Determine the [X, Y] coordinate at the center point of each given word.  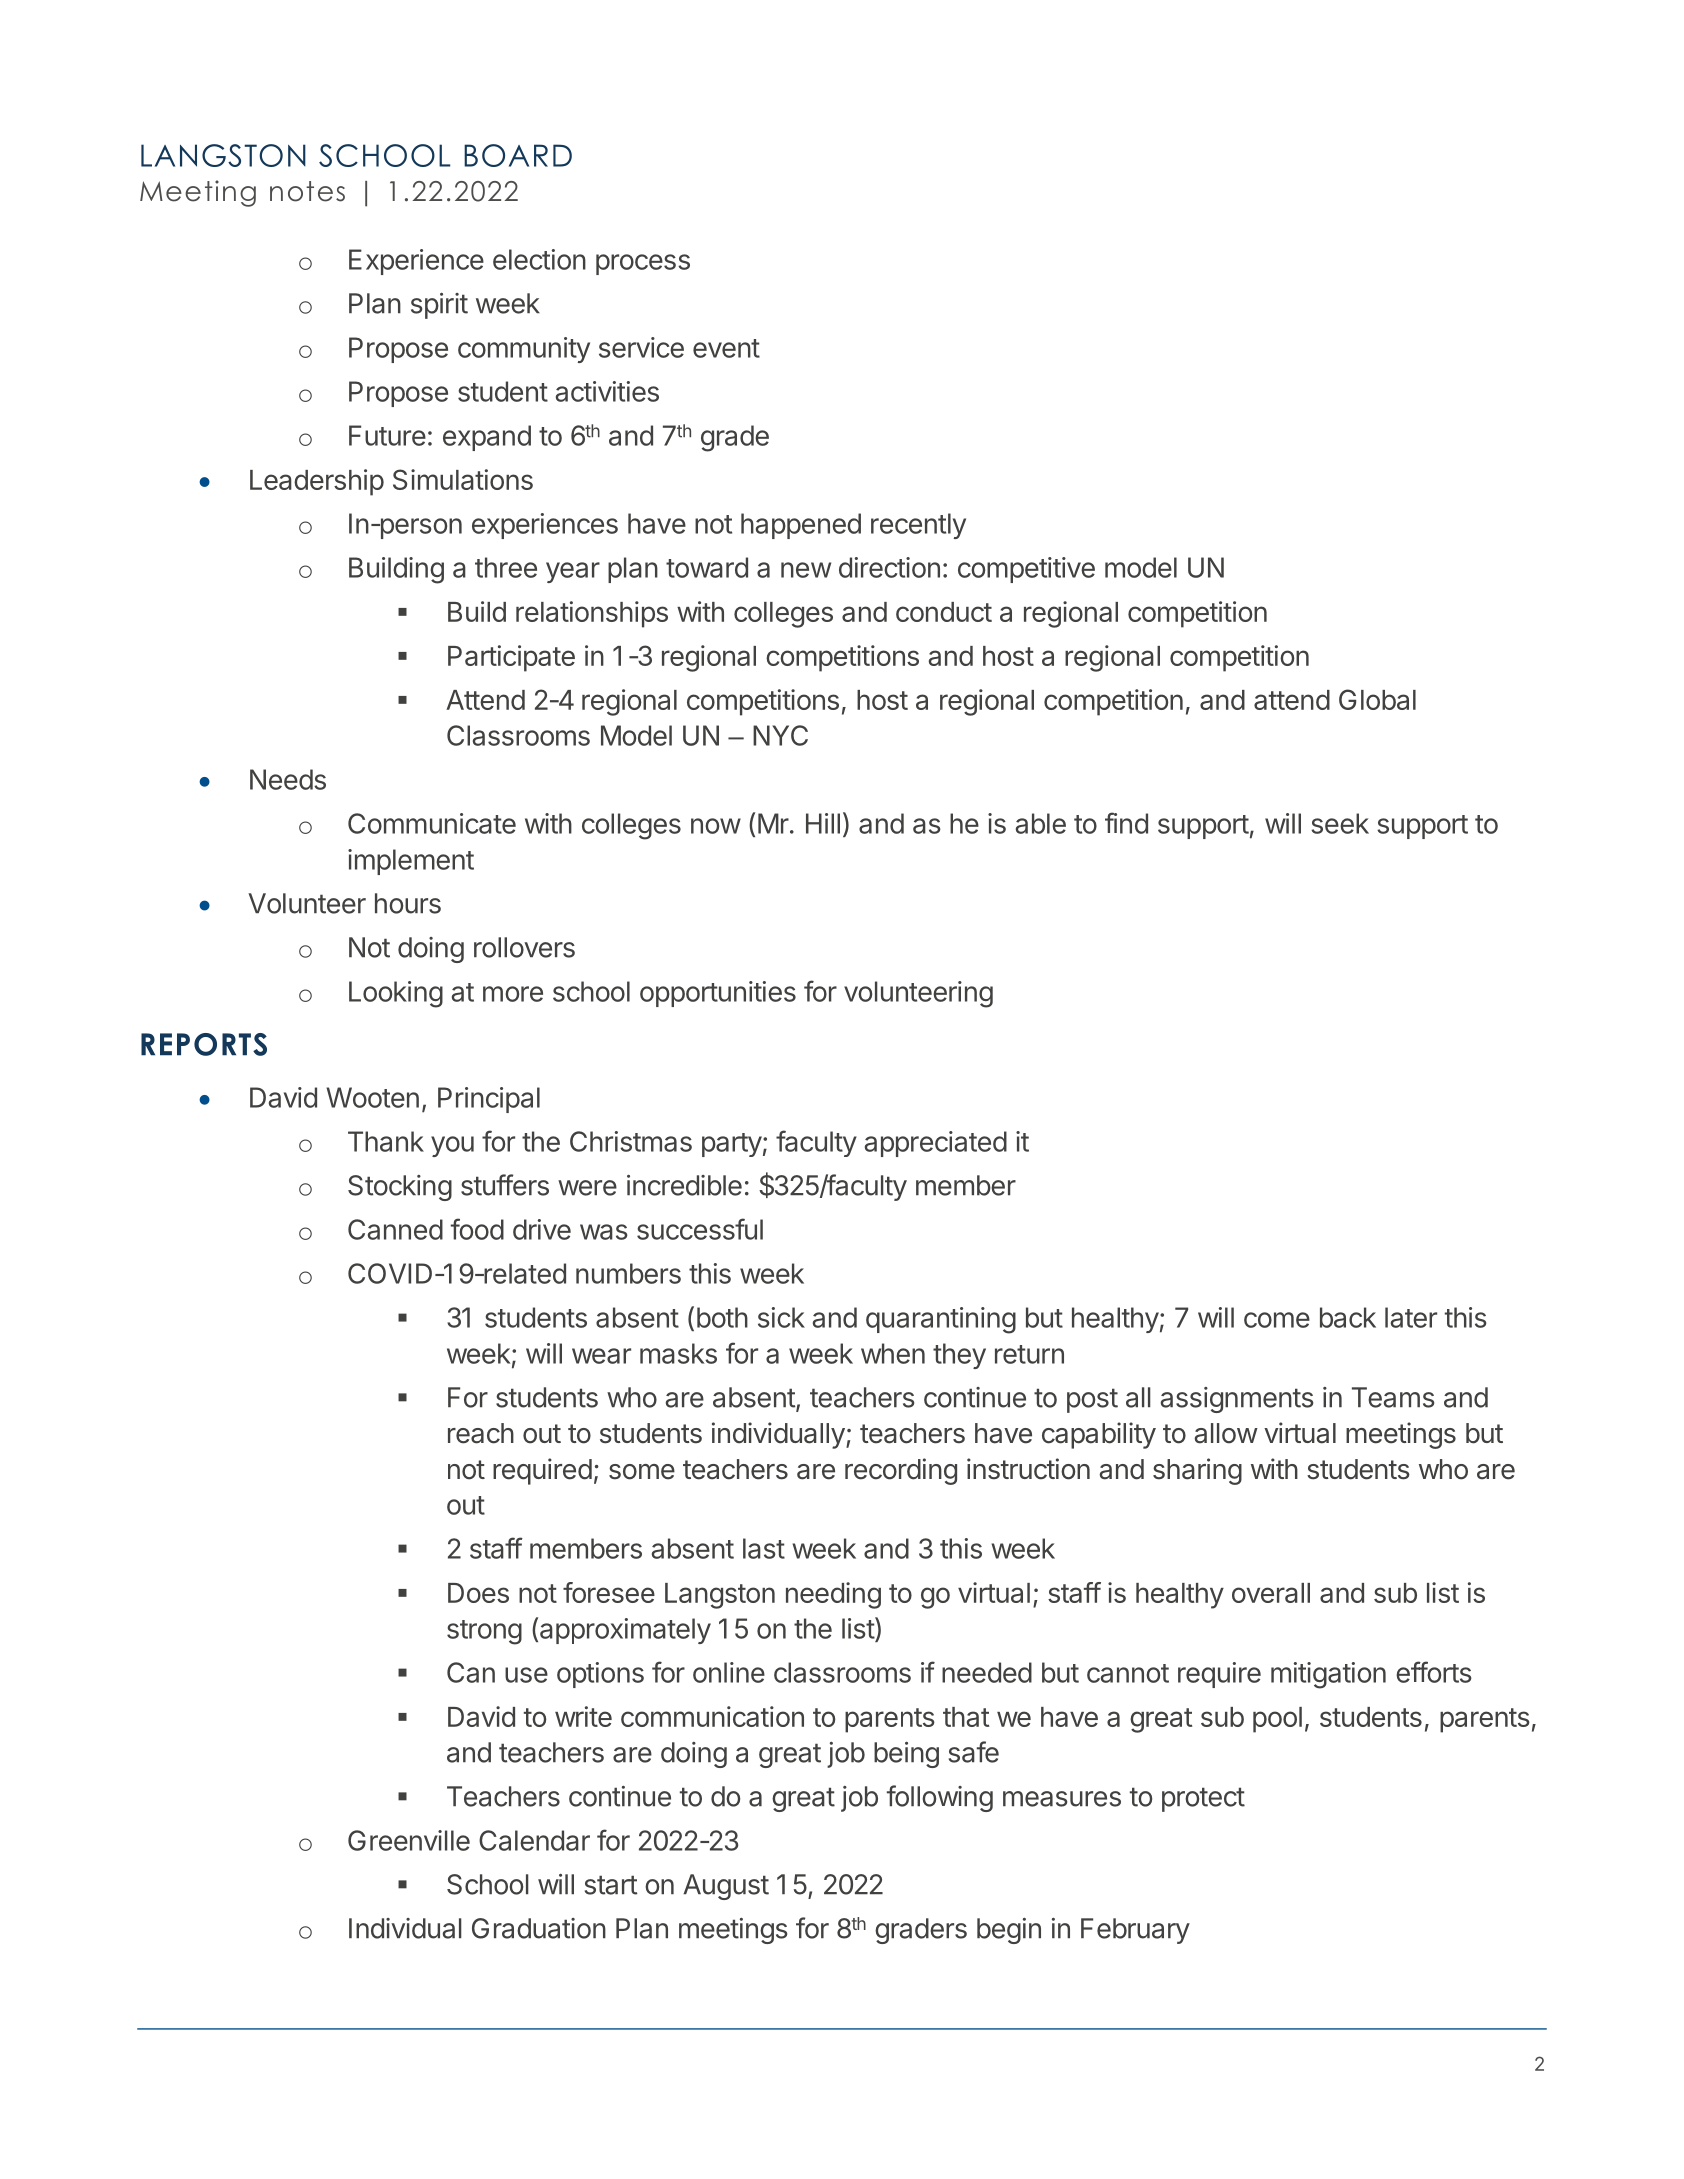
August [726, 1887]
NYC [780, 735]
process [643, 264]
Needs [288, 779]
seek [1340, 823]
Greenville [409, 1840]
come [1277, 1320]
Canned [395, 1229]
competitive [1026, 570]
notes [307, 191]
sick [781, 1317]
